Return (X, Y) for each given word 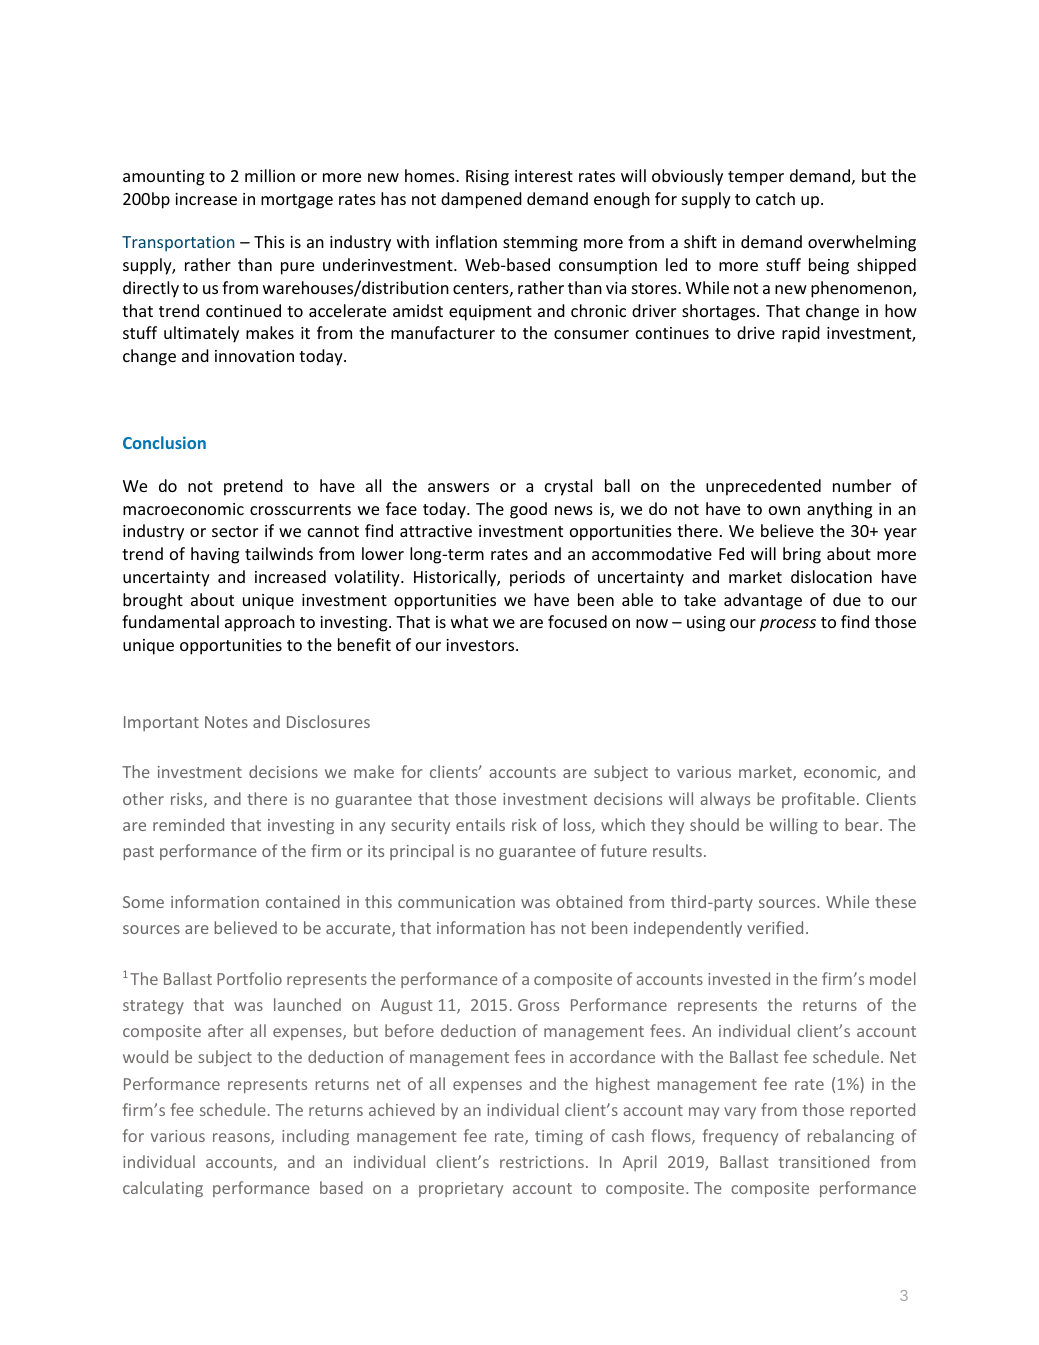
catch (775, 198)
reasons (242, 1139)
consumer (591, 334)
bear (863, 824)
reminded (188, 824)
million (270, 175)
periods (537, 578)
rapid (801, 334)
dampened (481, 200)
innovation (254, 356)
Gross (538, 1005)
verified (775, 927)
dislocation (831, 576)
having (215, 555)
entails (480, 824)
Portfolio (249, 978)
